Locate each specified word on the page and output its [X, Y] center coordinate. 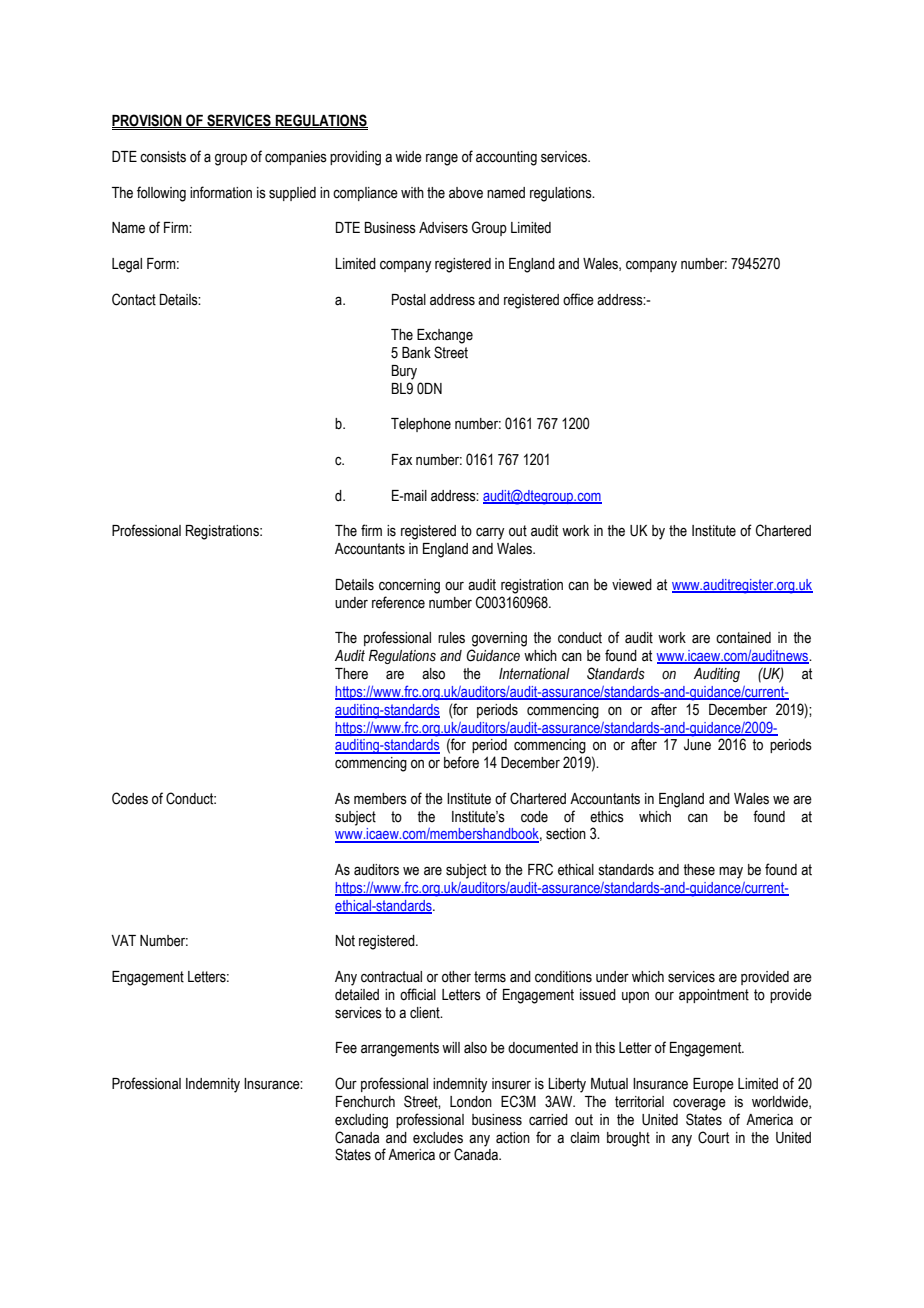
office [578, 299]
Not [345, 941]
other [456, 977]
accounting [506, 158]
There [351, 674]
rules [451, 638]
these [699, 870]
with [412, 193]
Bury [404, 372]
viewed [632, 585]
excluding [361, 1121]
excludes [438, 1138]
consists [163, 157]
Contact [134, 299]
